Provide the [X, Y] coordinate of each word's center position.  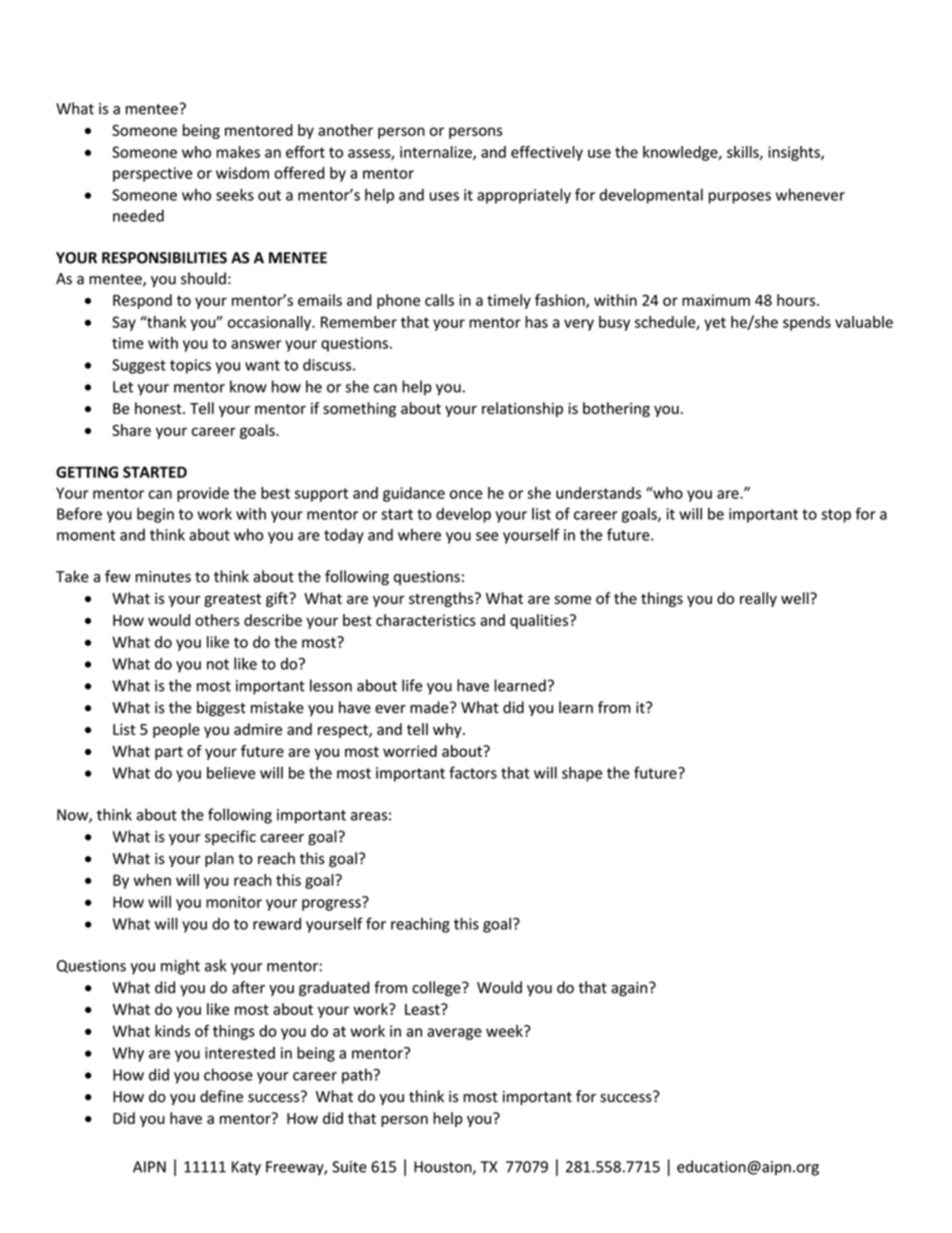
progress [332, 904]
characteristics [426, 620]
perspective [152, 174]
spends [807, 323]
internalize [437, 153]
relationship [522, 409]
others [217, 620]
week [505, 1031]
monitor [234, 902]
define [221, 1096]
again [630, 989]
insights [795, 153]
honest [159, 408]
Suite [349, 1167]
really [758, 599]
